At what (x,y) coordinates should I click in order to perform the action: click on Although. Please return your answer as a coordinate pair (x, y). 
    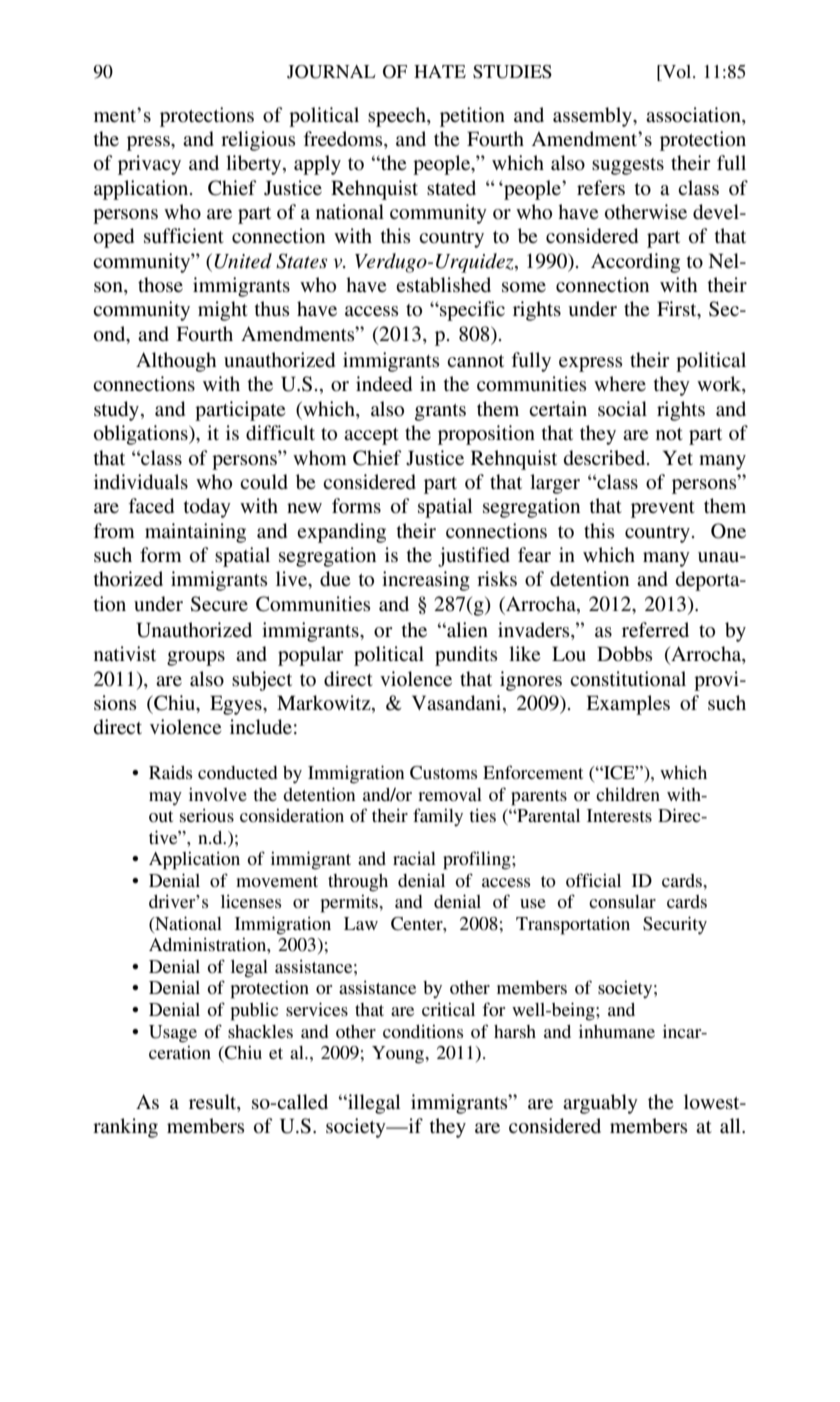
    Looking at the image, I should click on (176, 362).
